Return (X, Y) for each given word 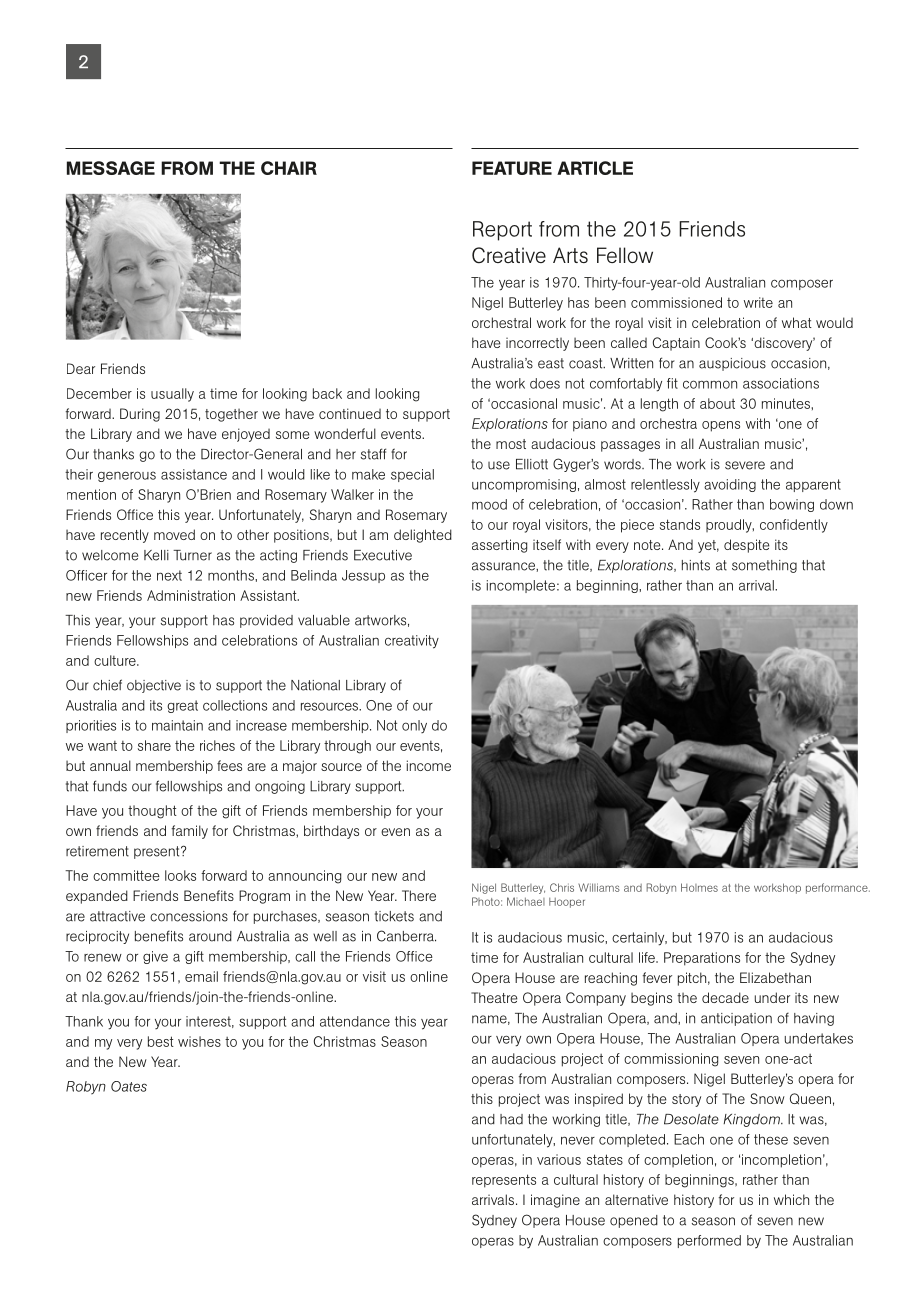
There (419, 895)
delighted (423, 536)
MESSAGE (111, 168)
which (791, 1199)
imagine (555, 1201)
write (758, 302)
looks (180, 875)
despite (747, 546)
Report (502, 231)
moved (174, 534)
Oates (129, 1086)
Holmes (699, 887)
